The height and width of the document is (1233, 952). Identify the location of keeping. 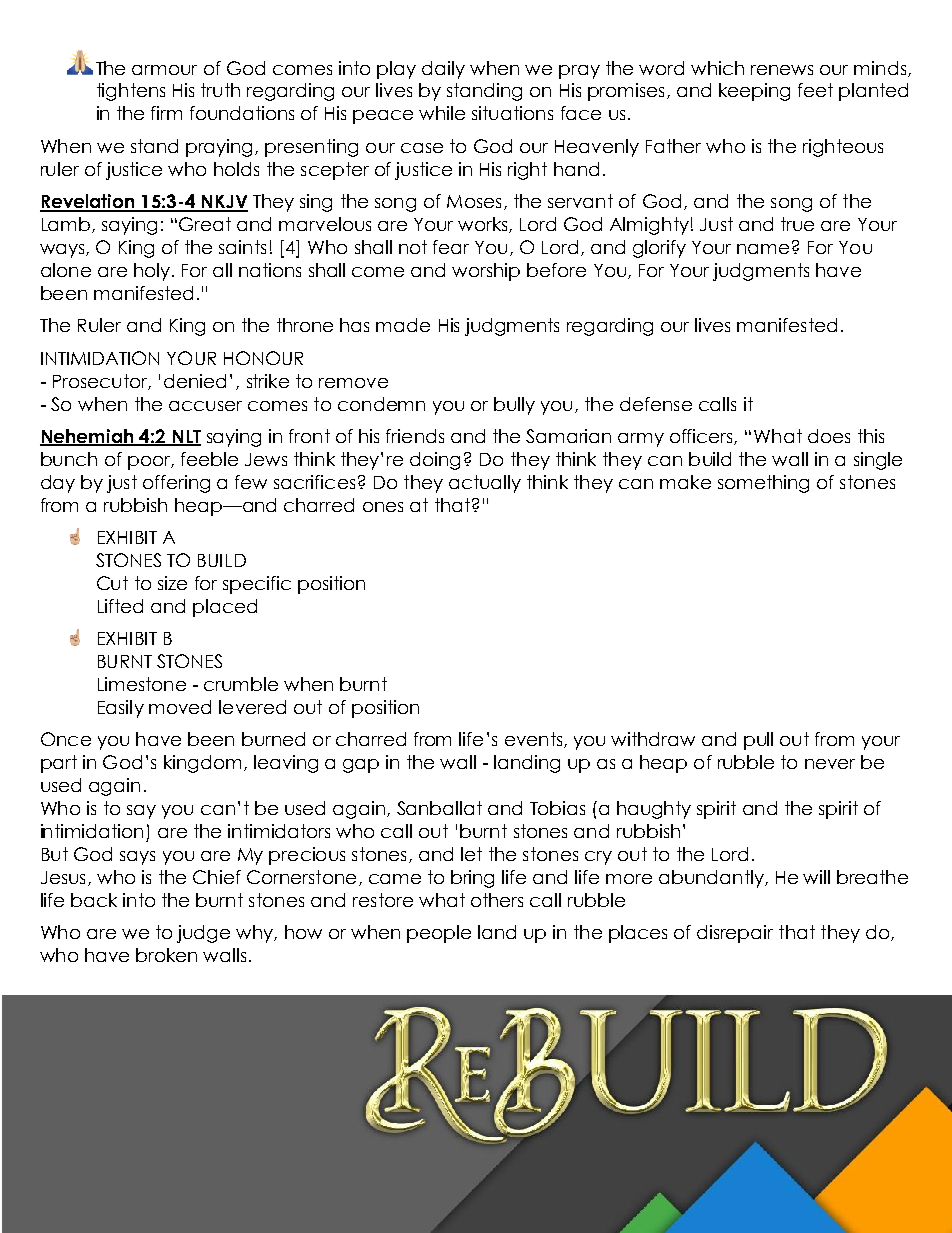
(754, 92).
